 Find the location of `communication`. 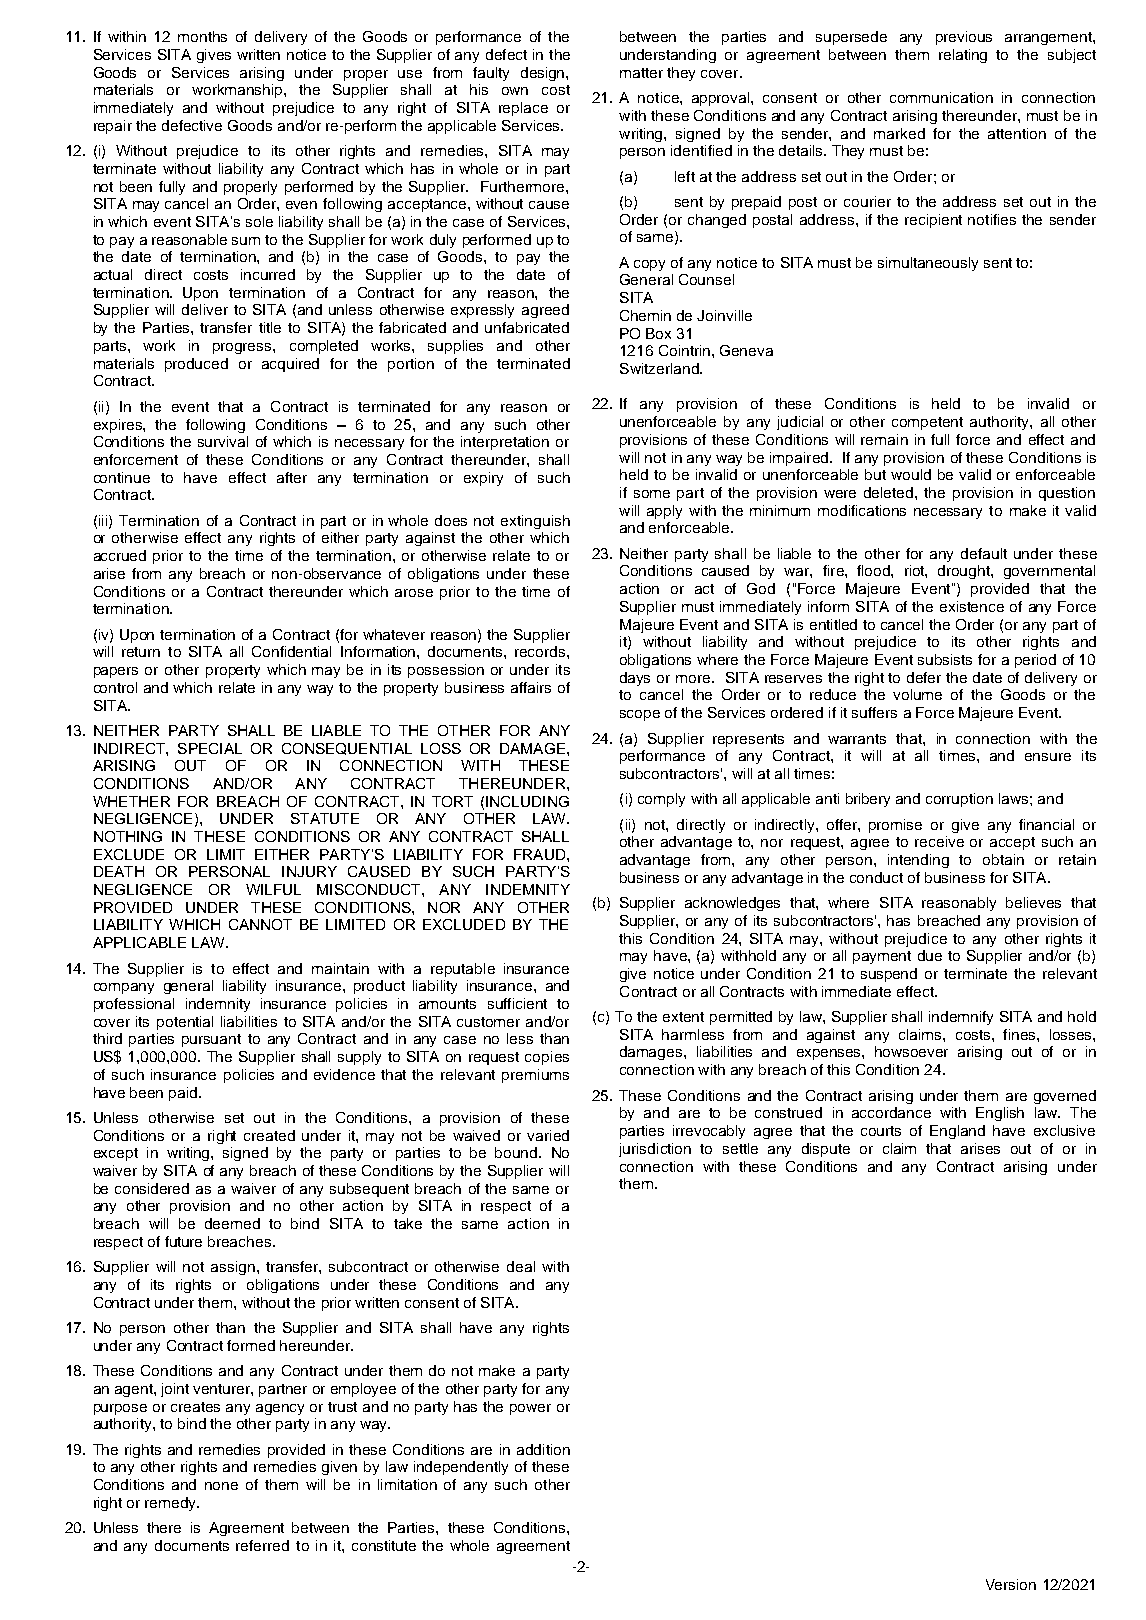

communication is located at coordinates (941, 97).
